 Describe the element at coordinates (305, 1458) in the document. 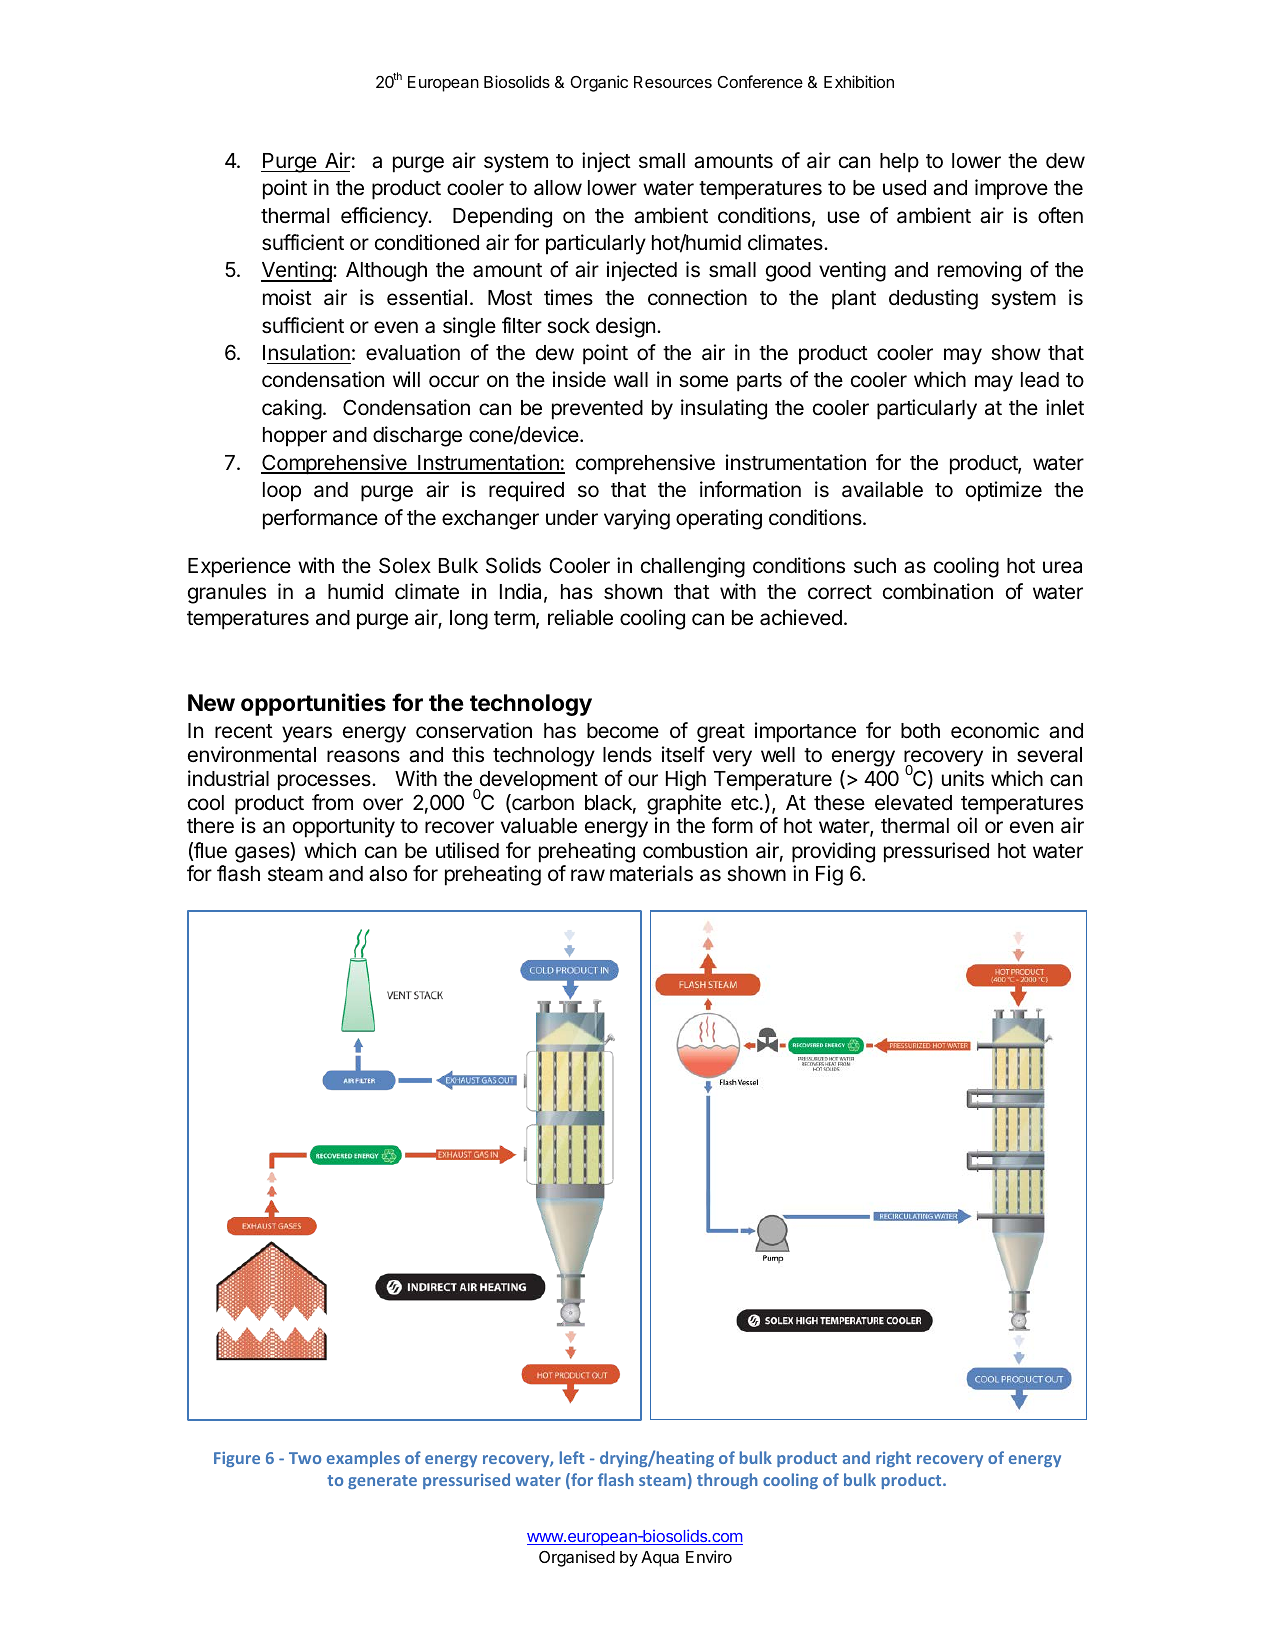

I see `Two` at that location.
